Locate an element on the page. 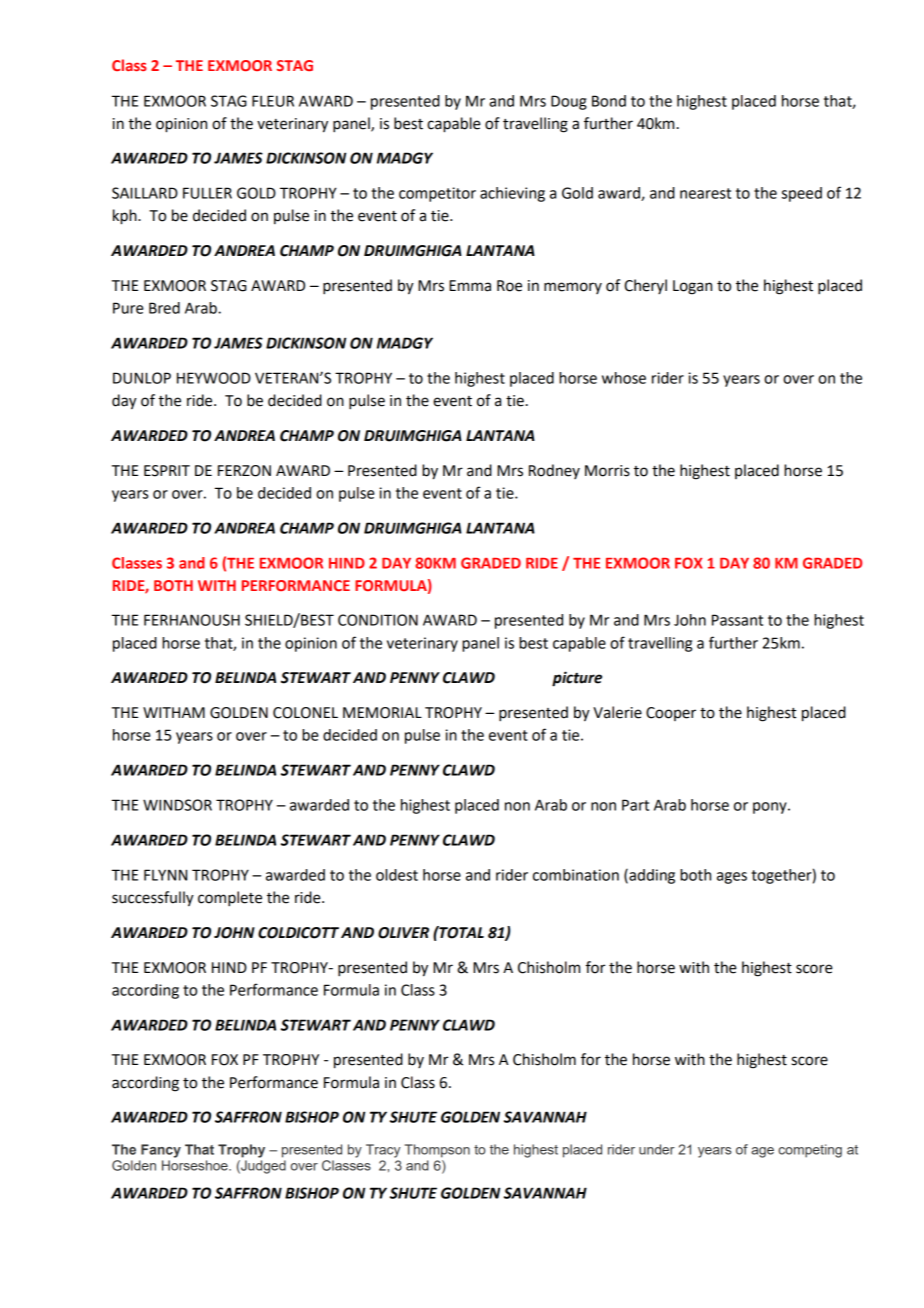 Image resolution: width=924 pixels, height=1308 pixels. Passant is located at coordinates (737, 620).
